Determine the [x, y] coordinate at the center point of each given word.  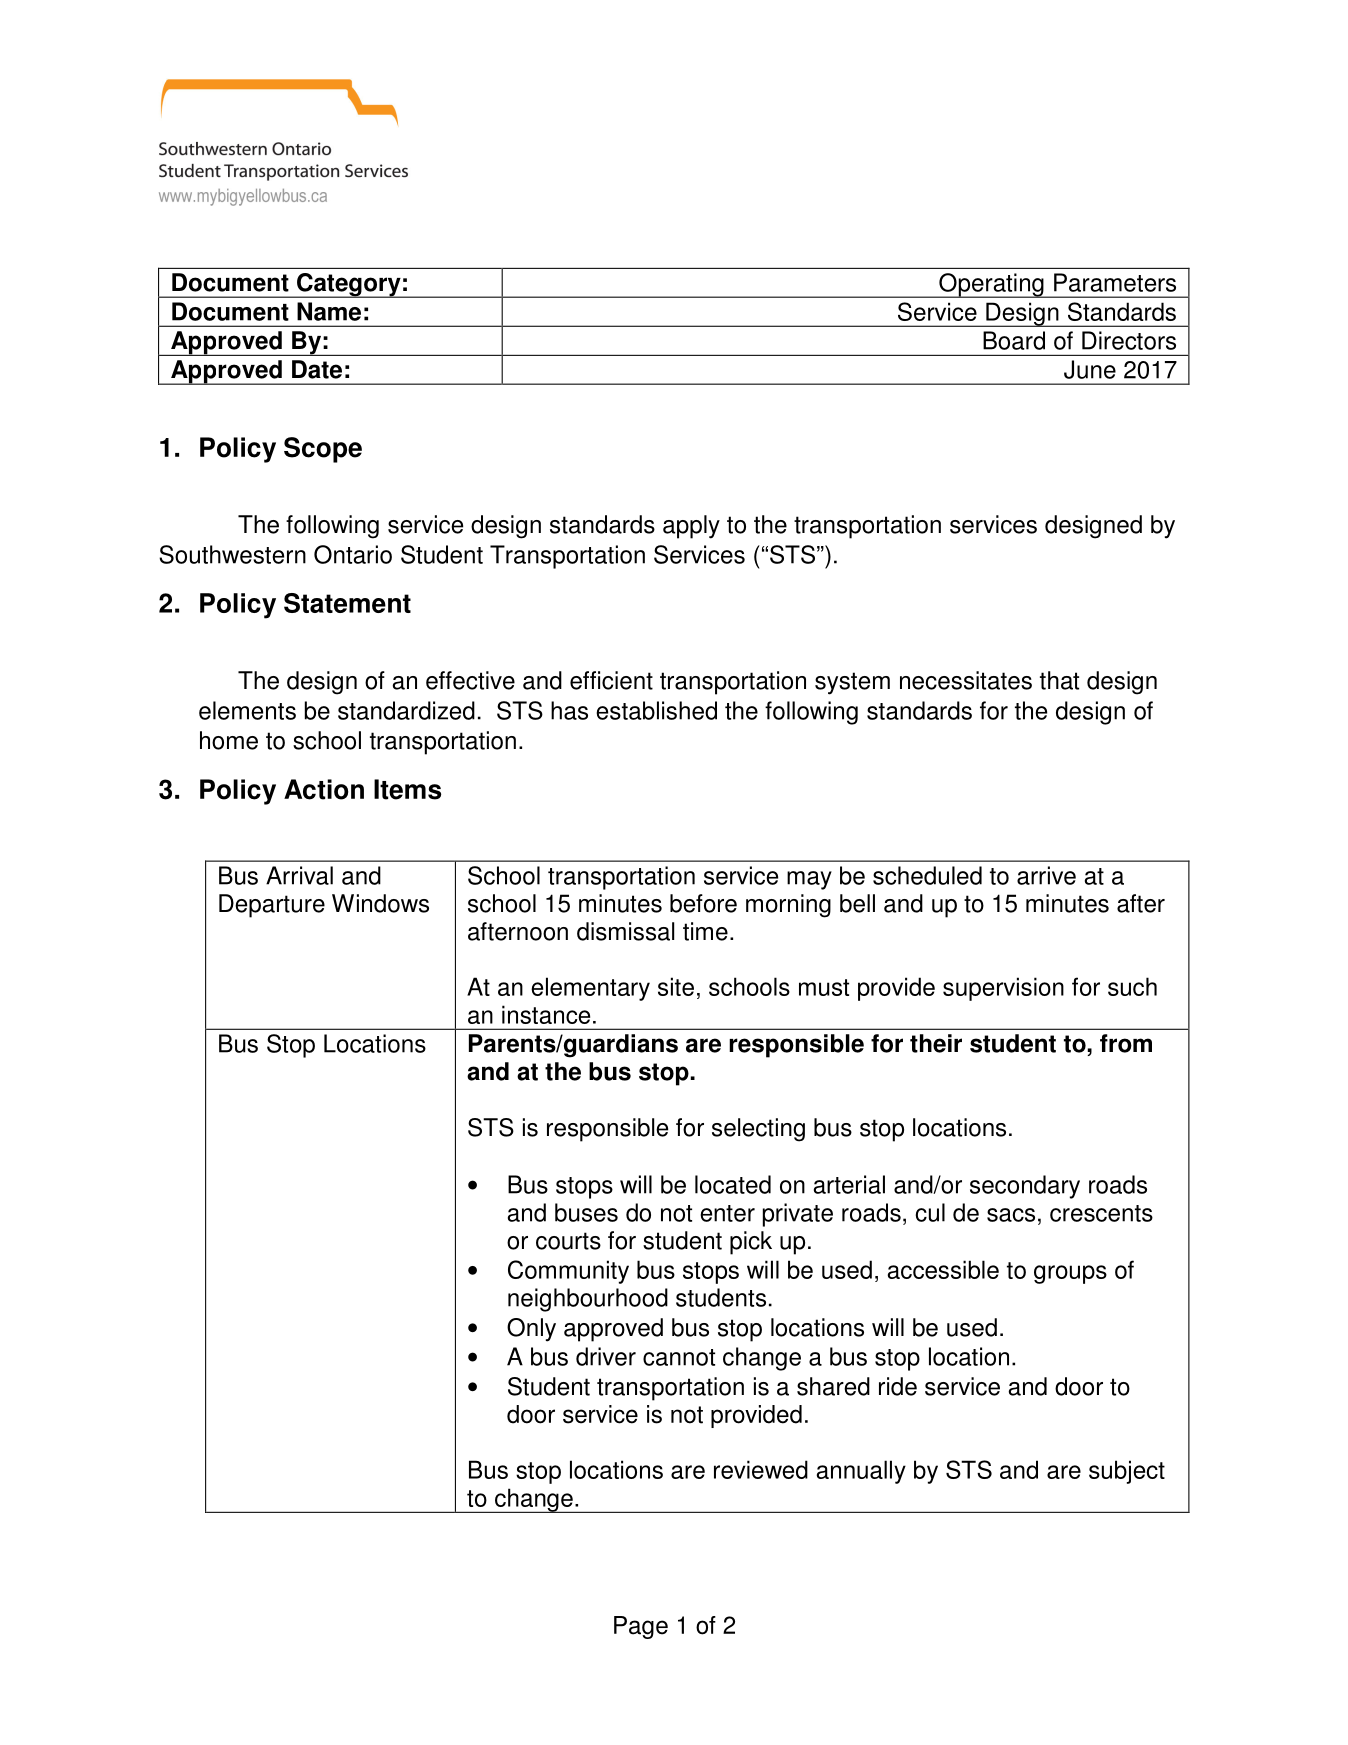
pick [751, 1243]
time [705, 931]
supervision [1003, 989]
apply [691, 527]
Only [531, 1330]
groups [1070, 1274]
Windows [380, 903]
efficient [611, 680]
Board [1014, 340]
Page [641, 1627]
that [1059, 680]
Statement [347, 603]
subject [1127, 1472]
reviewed [761, 1469]
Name [329, 311]
